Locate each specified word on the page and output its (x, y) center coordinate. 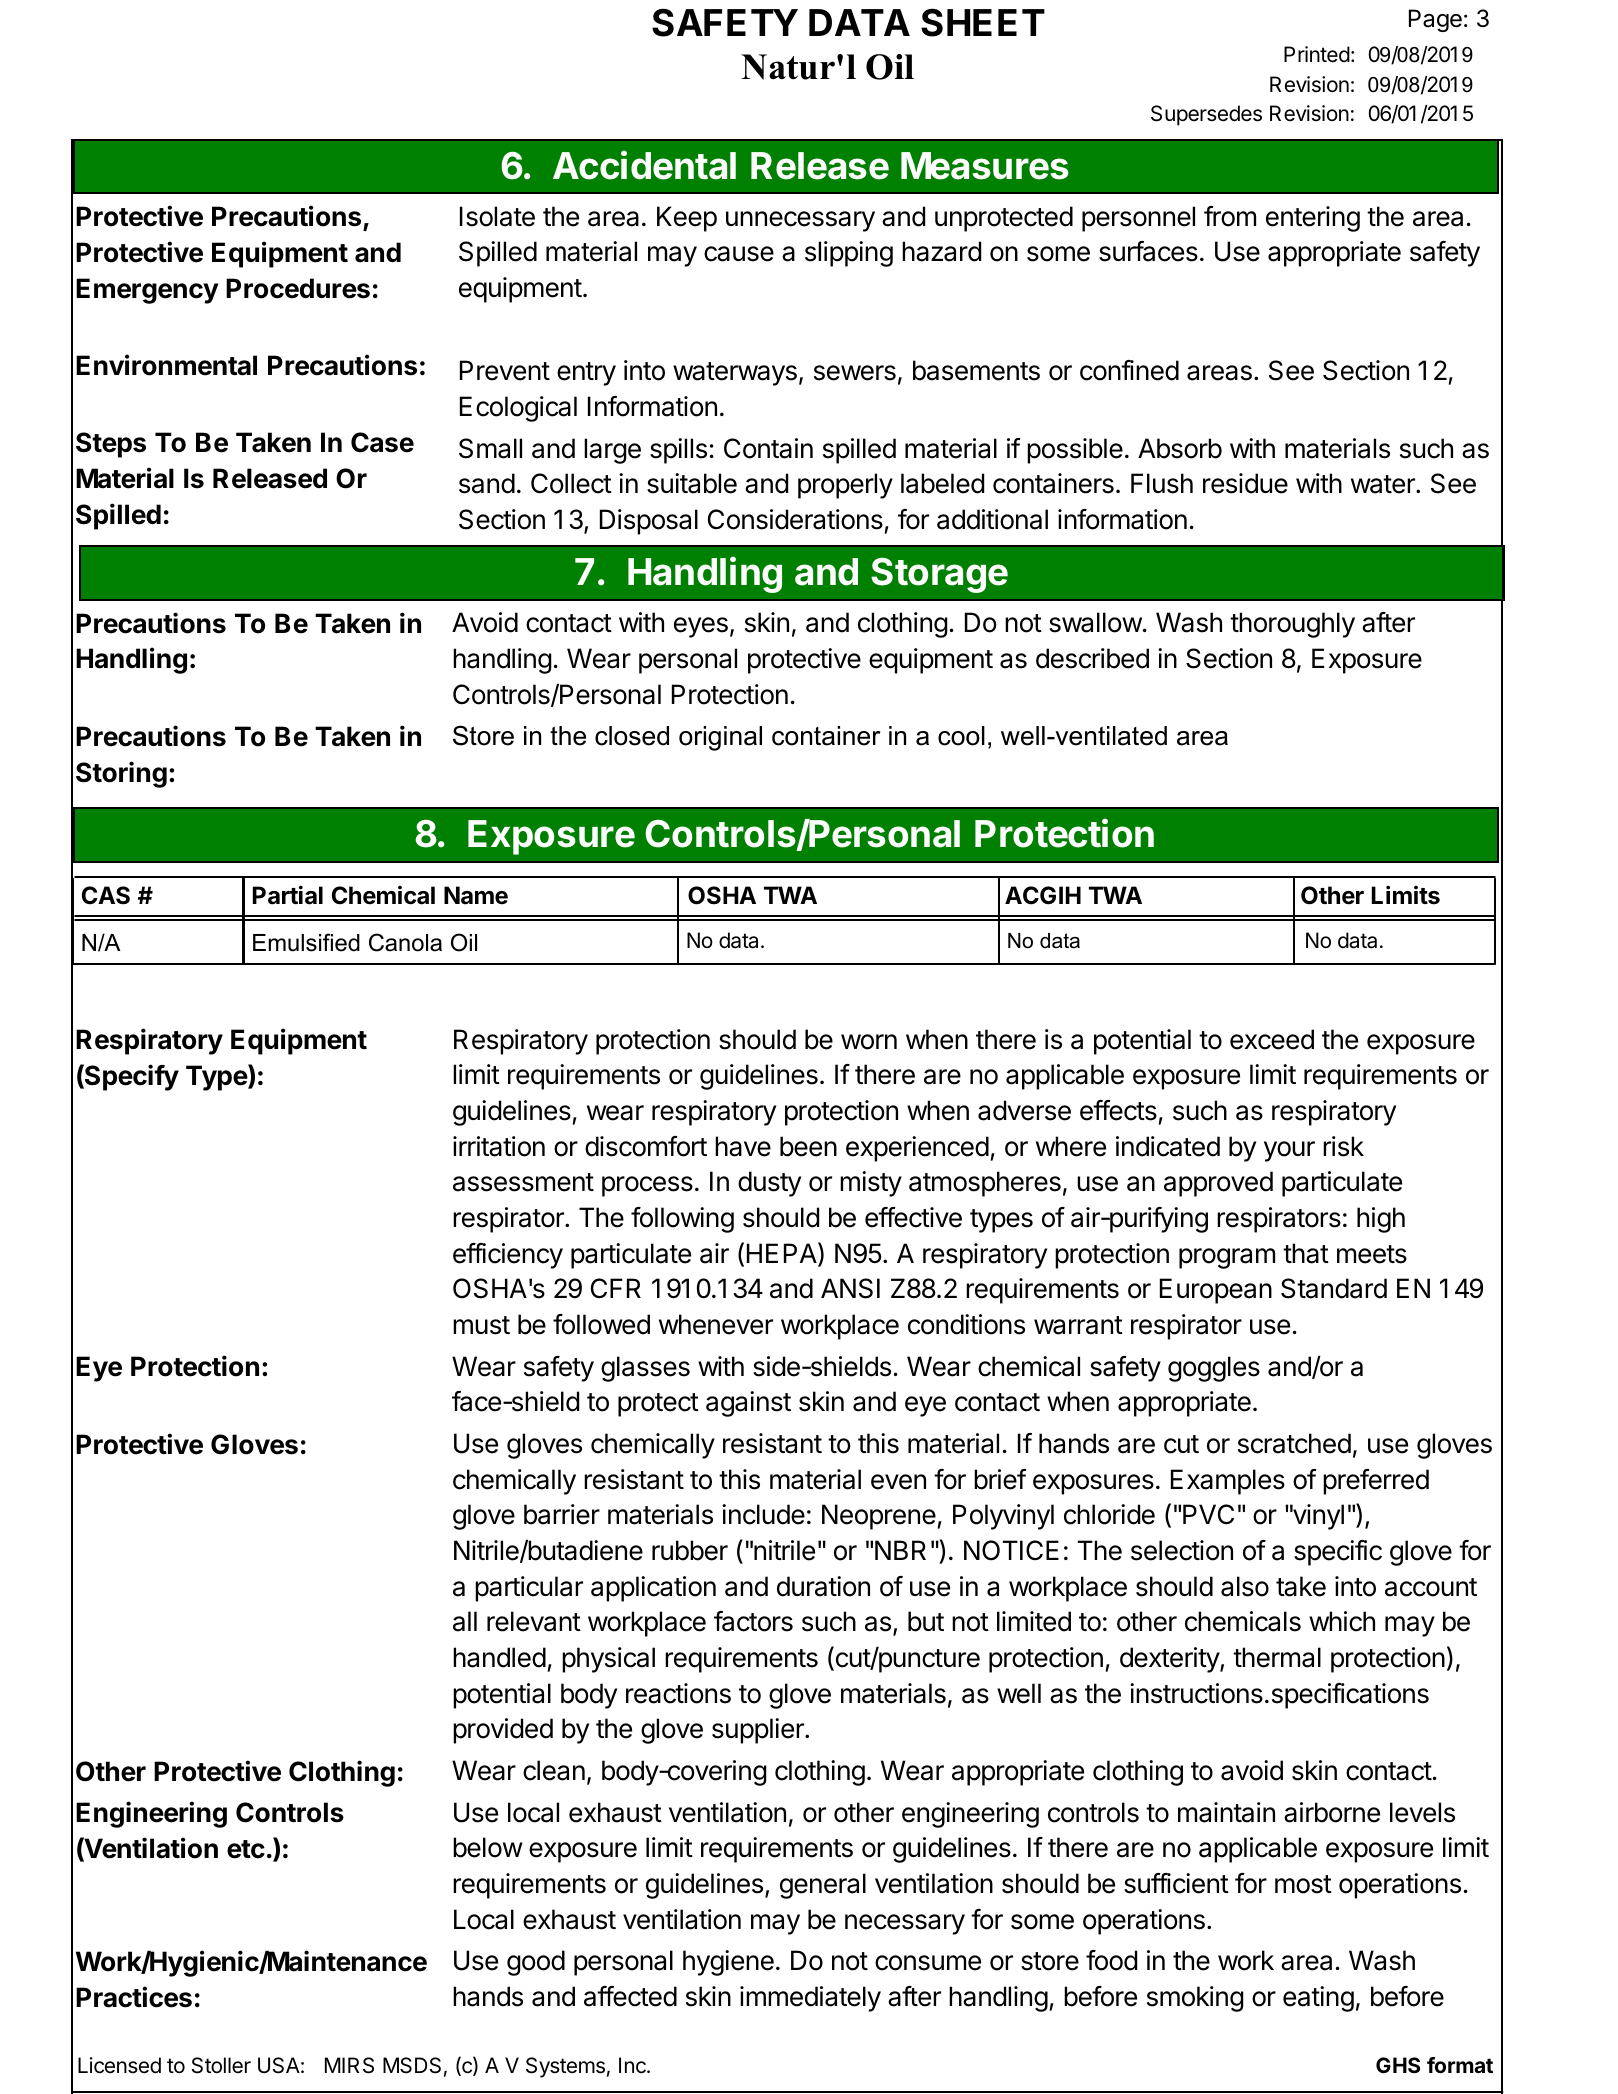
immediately (810, 1999)
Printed (1317, 54)
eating (1318, 1999)
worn (869, 1042)
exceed (1272, 1039)
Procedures (298, 288)
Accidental (644, 165)
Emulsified (306, 942)
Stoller (221, 2065)
